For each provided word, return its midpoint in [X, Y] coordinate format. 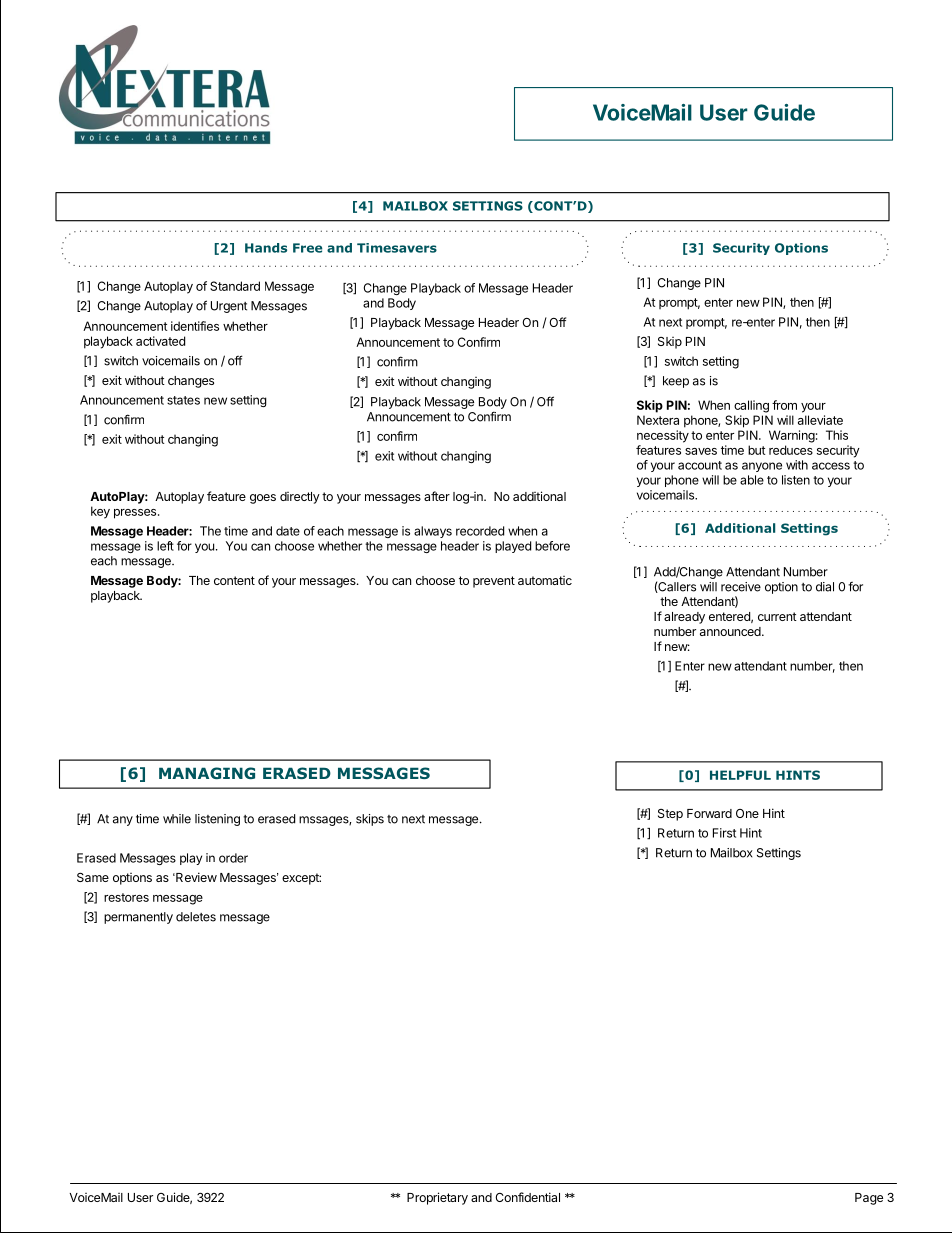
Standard [235, 286]
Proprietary [437, 1198]
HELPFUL [740, 775]
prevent [494, 582]
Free [307, 248]
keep [676, 382]
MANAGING [207, 773]
